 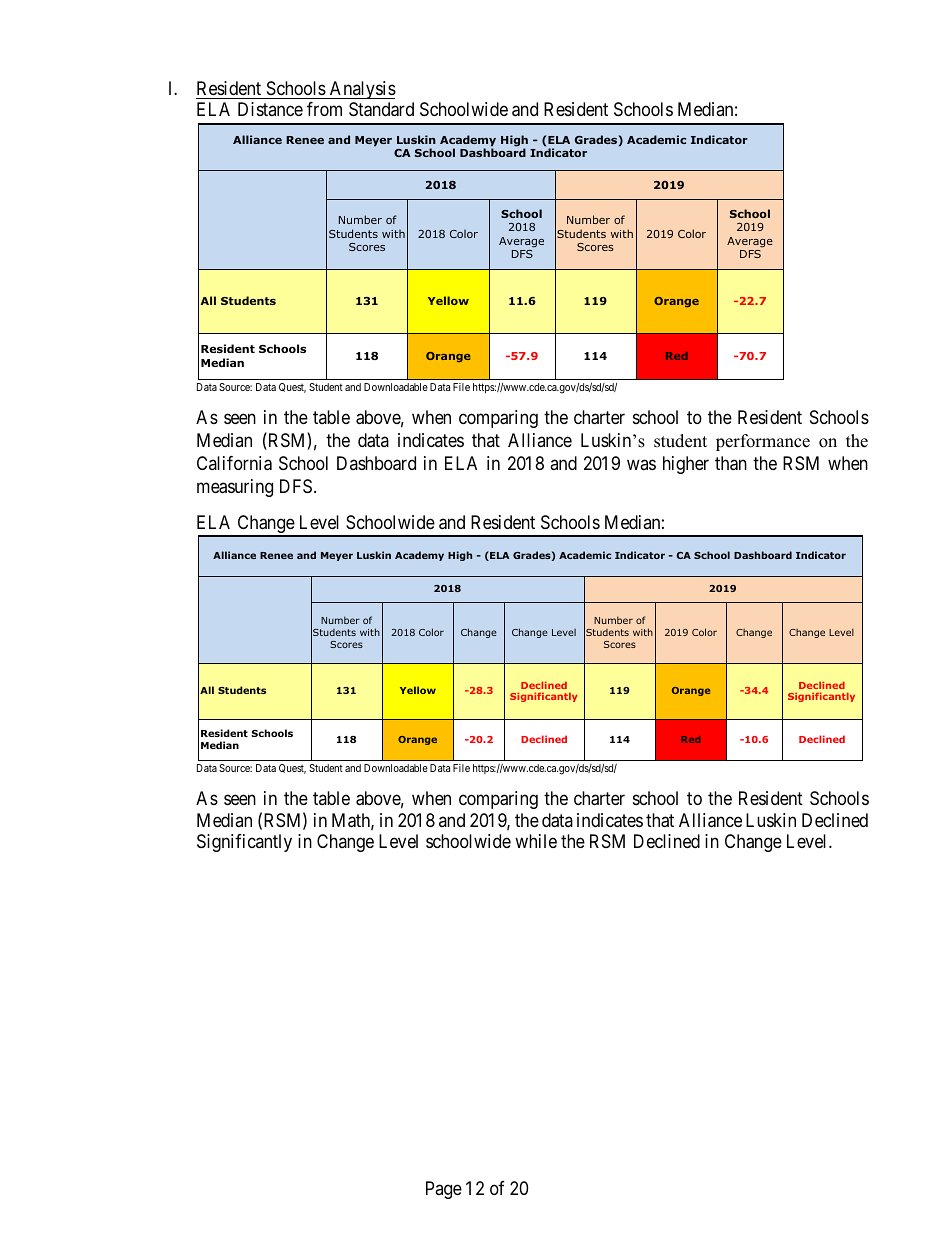 I want to click on California, so click(x=234, y=463).
